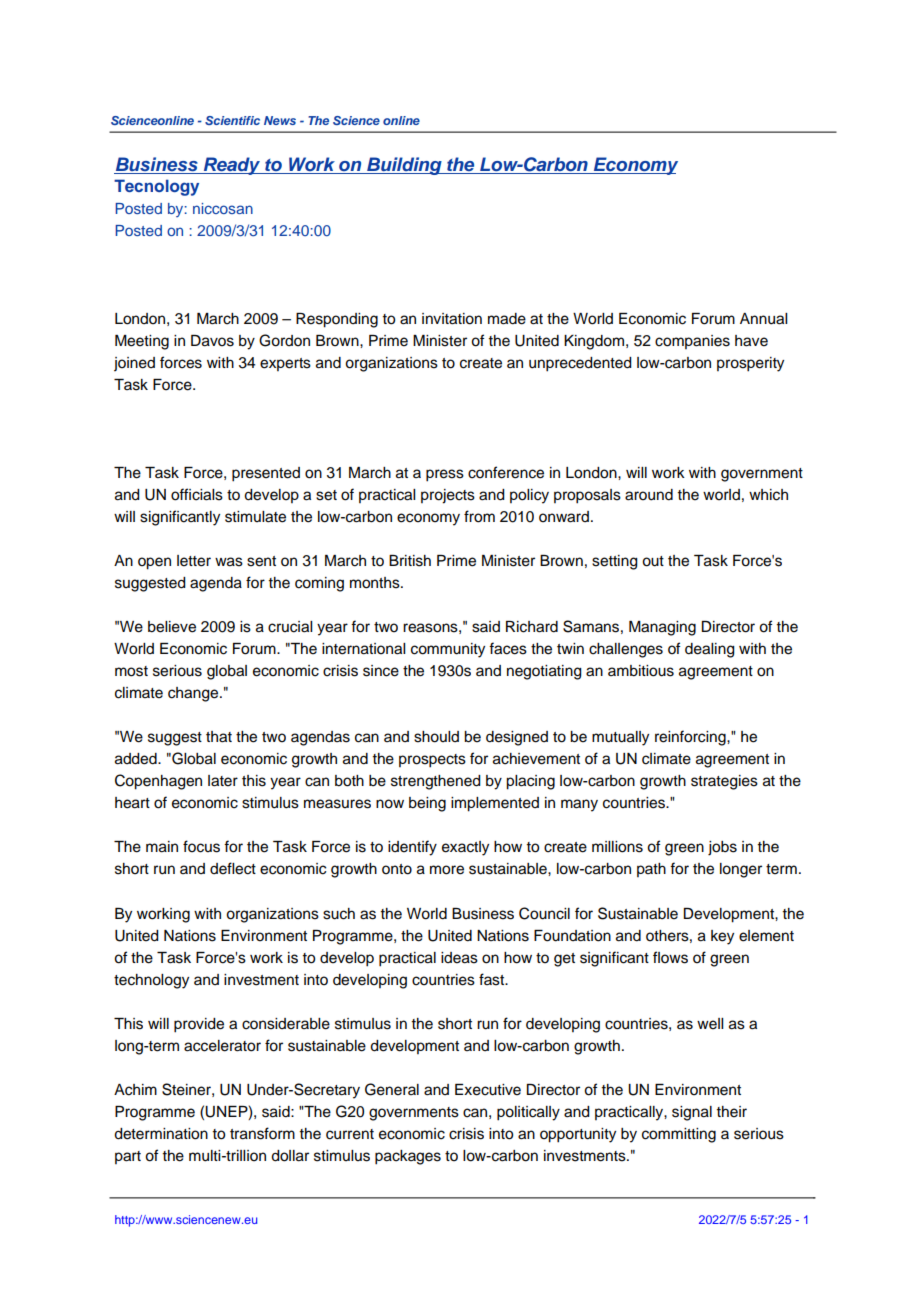 The width and height of the screenshot is (924, 1308). What do you see at coordinates (404, 166) in the screenshot?
I see `Building` at bounding box center [404, 166].
